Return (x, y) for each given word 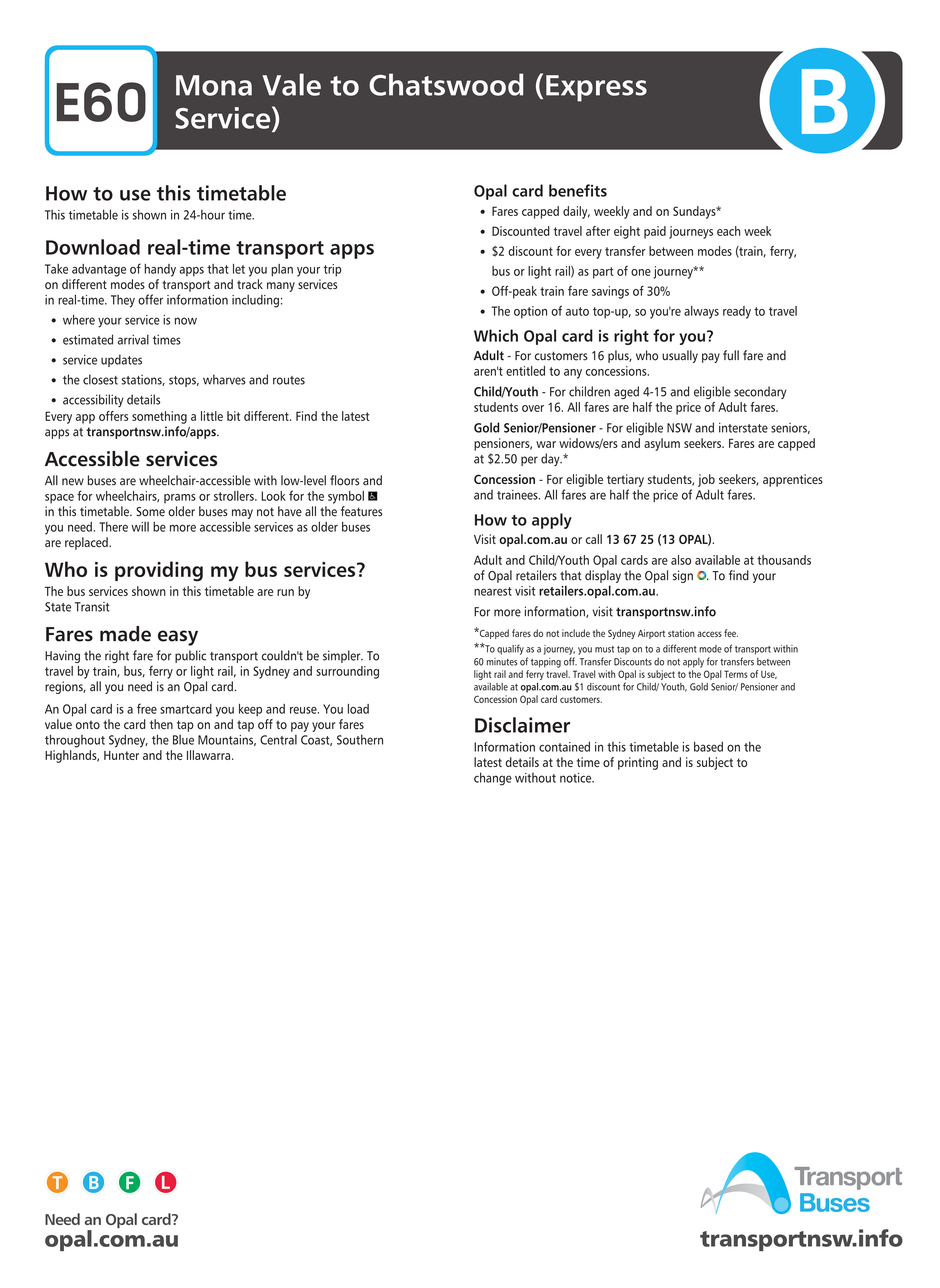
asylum (662, 444)
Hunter (121, 755)
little (212, 416)
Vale (291, 84)
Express (596, 88)
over (533, 408)
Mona (214, 85)
